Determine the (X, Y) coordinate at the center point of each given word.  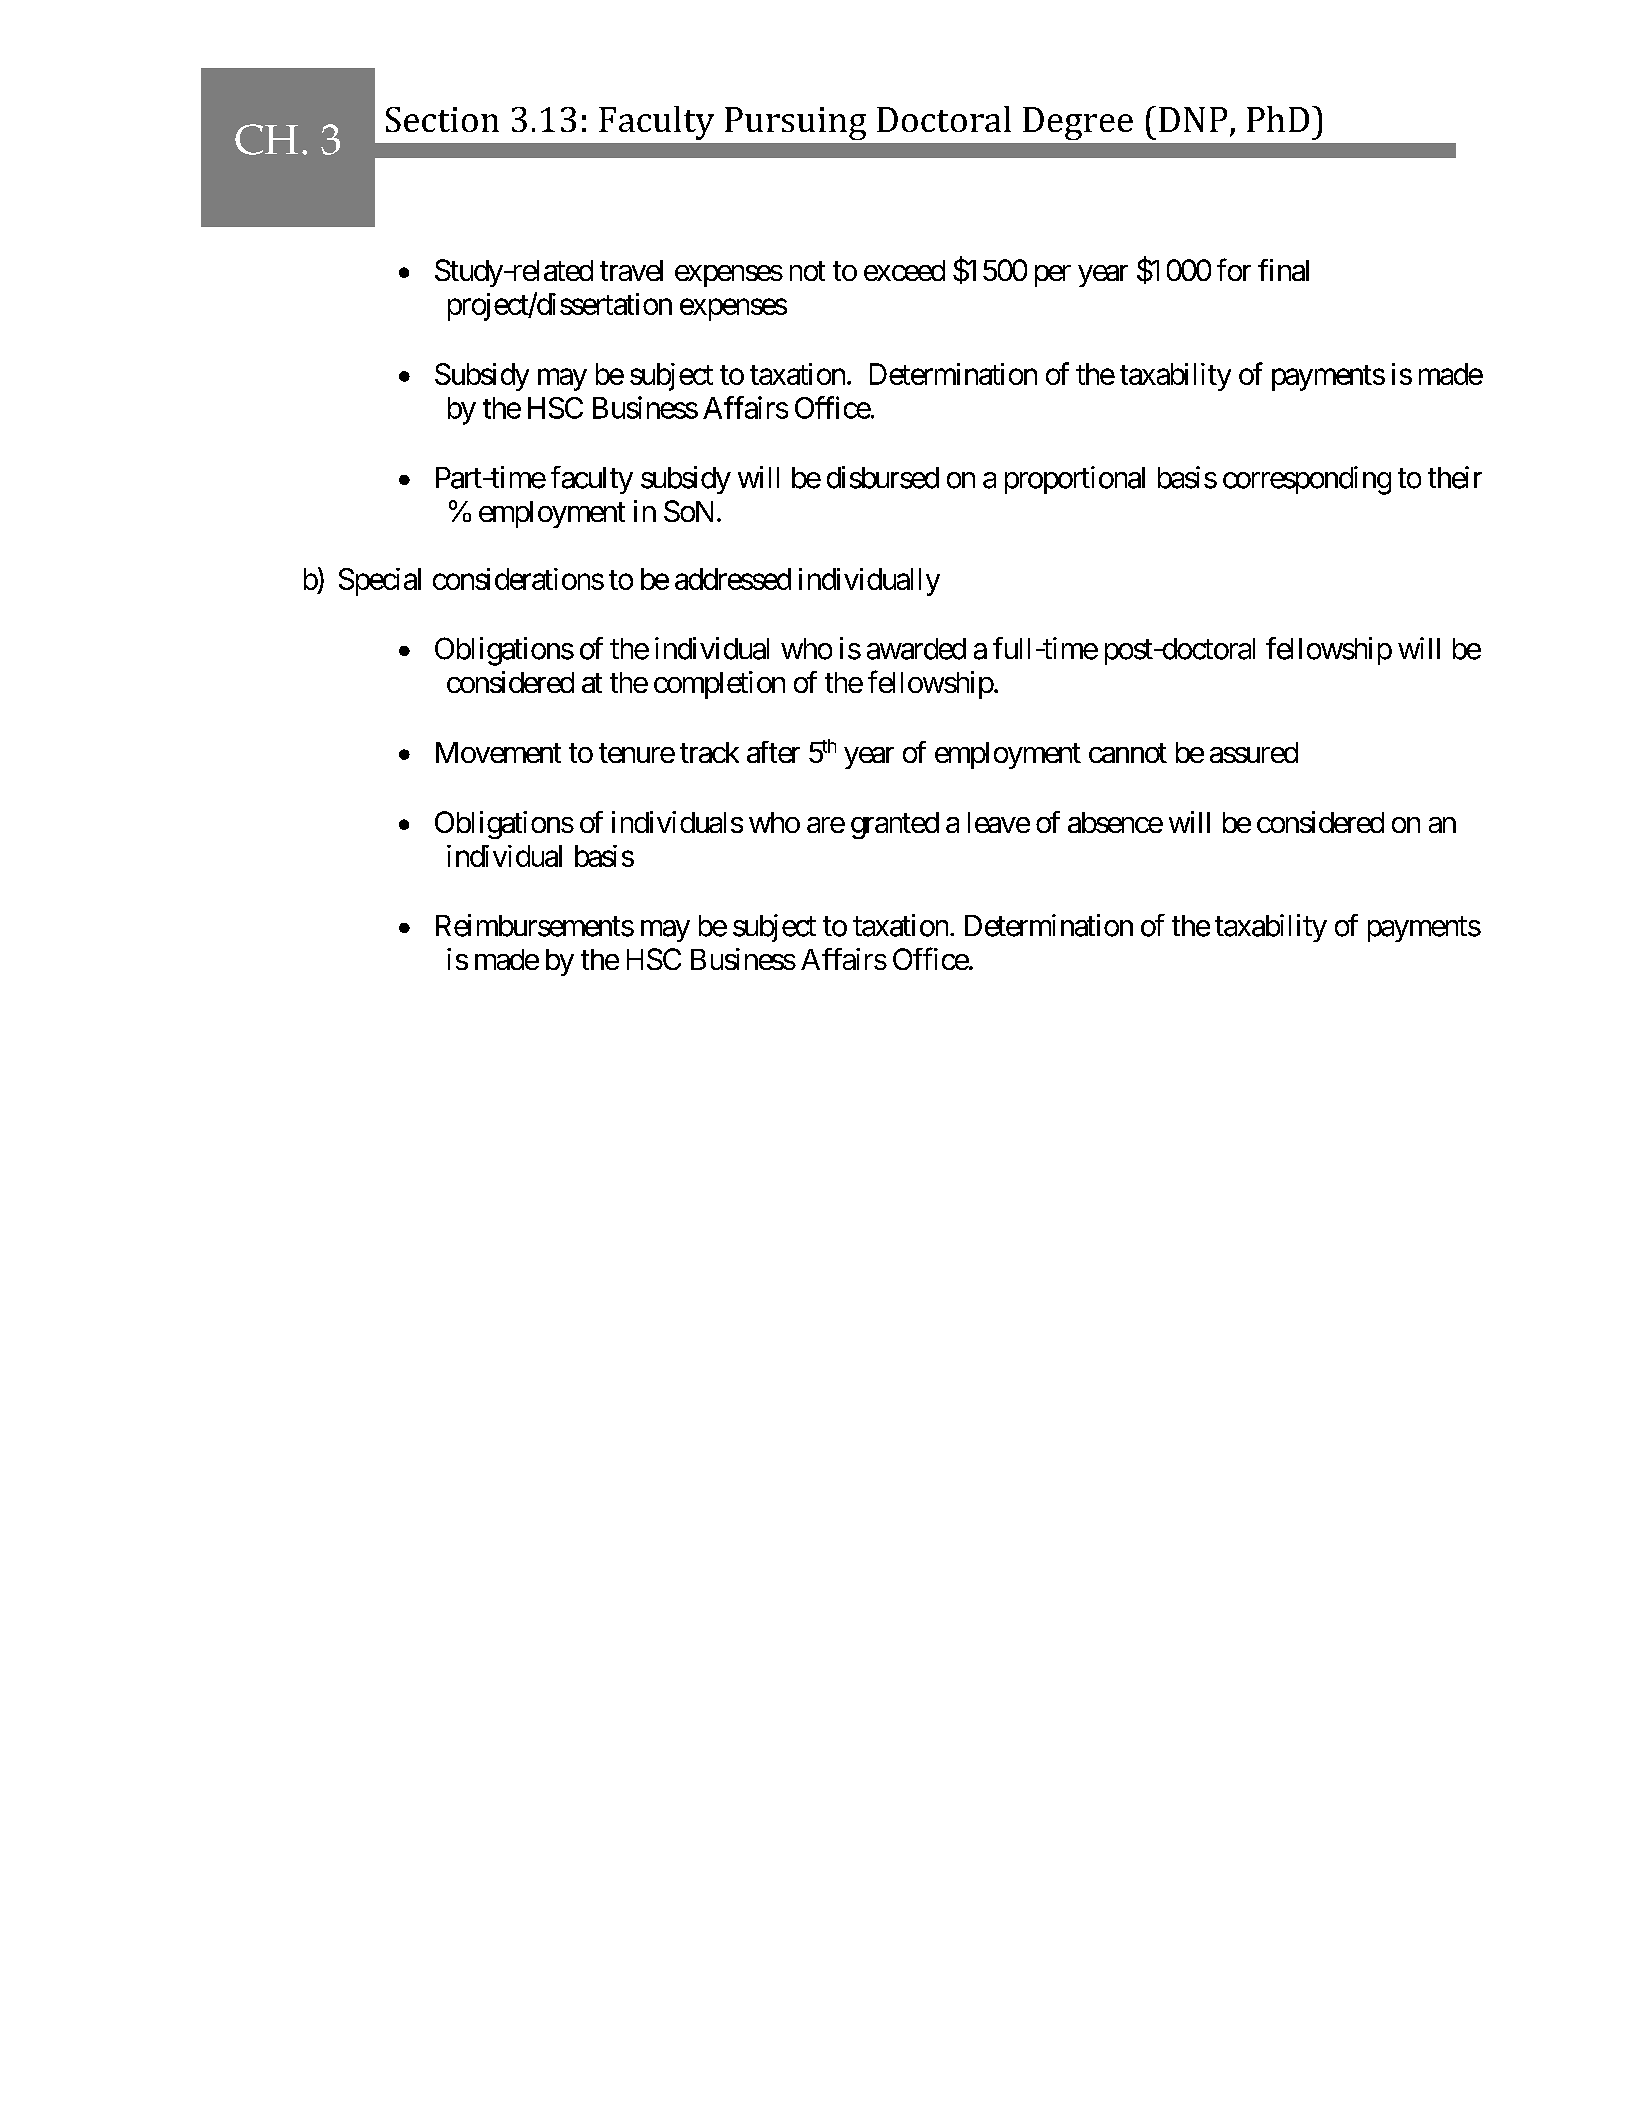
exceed (904, 270)
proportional (1075, 480)
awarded (916, 649)
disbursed (883, 477)
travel (631, 270)
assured (1254, 752)
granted (895, 825)
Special (380, 582)
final (1283, 270)
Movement (498, 752)
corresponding (1307, 480)
